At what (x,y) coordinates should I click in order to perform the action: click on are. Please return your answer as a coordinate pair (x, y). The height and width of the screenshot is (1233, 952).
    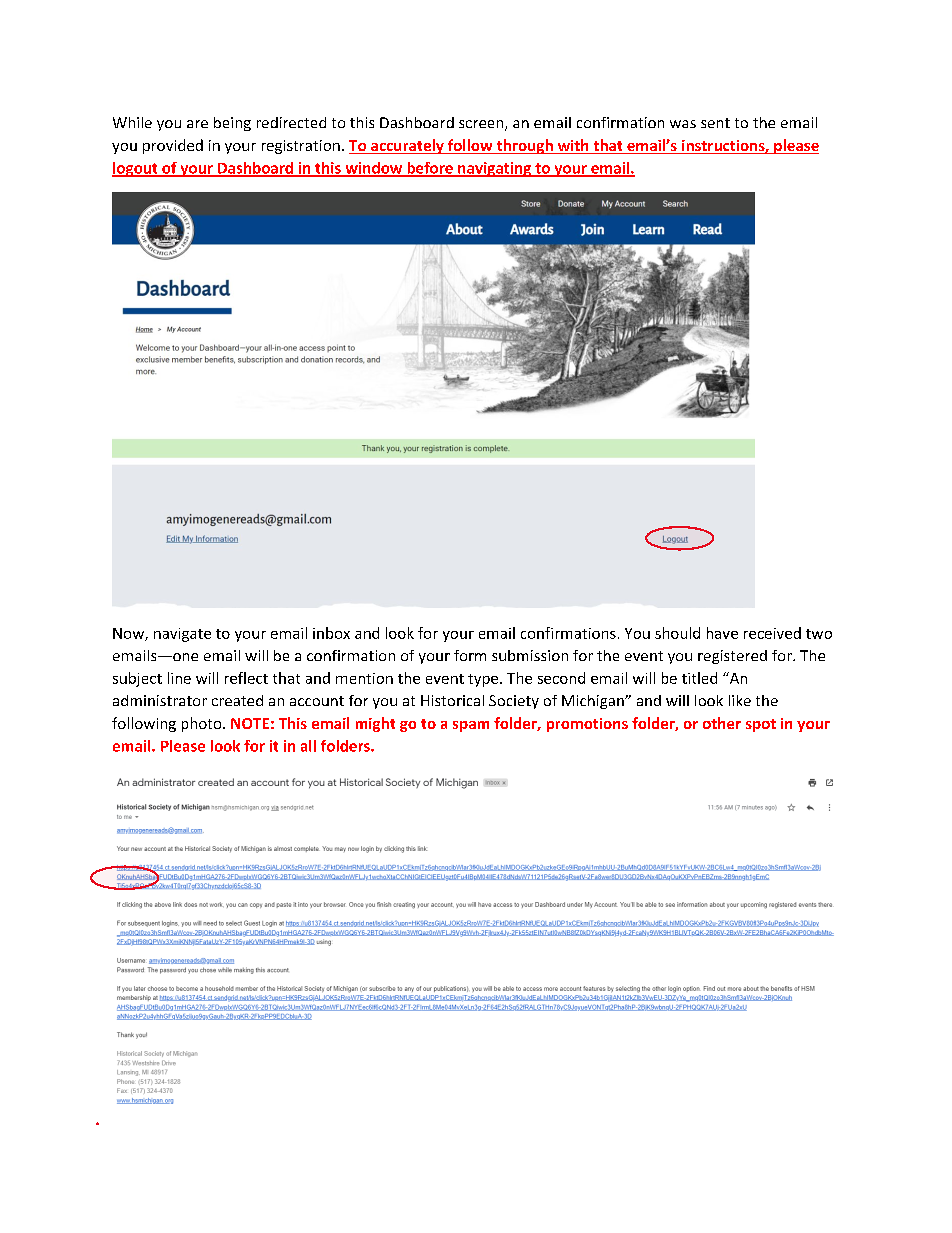
    Looking at the image, I should click on (197, 124).
